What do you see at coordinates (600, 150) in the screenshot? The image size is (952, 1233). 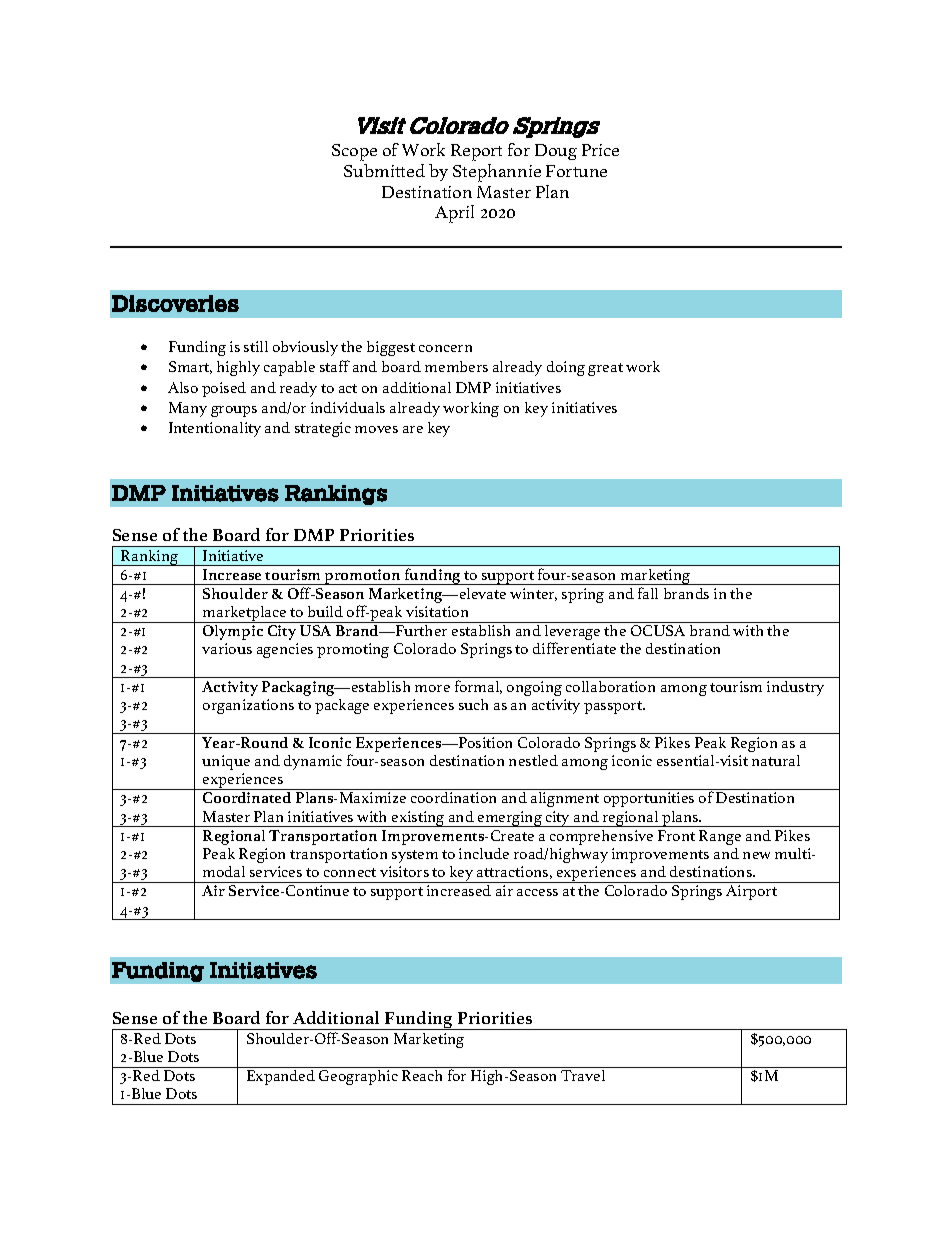 I see `Price` at bounding box center [600, 150].
